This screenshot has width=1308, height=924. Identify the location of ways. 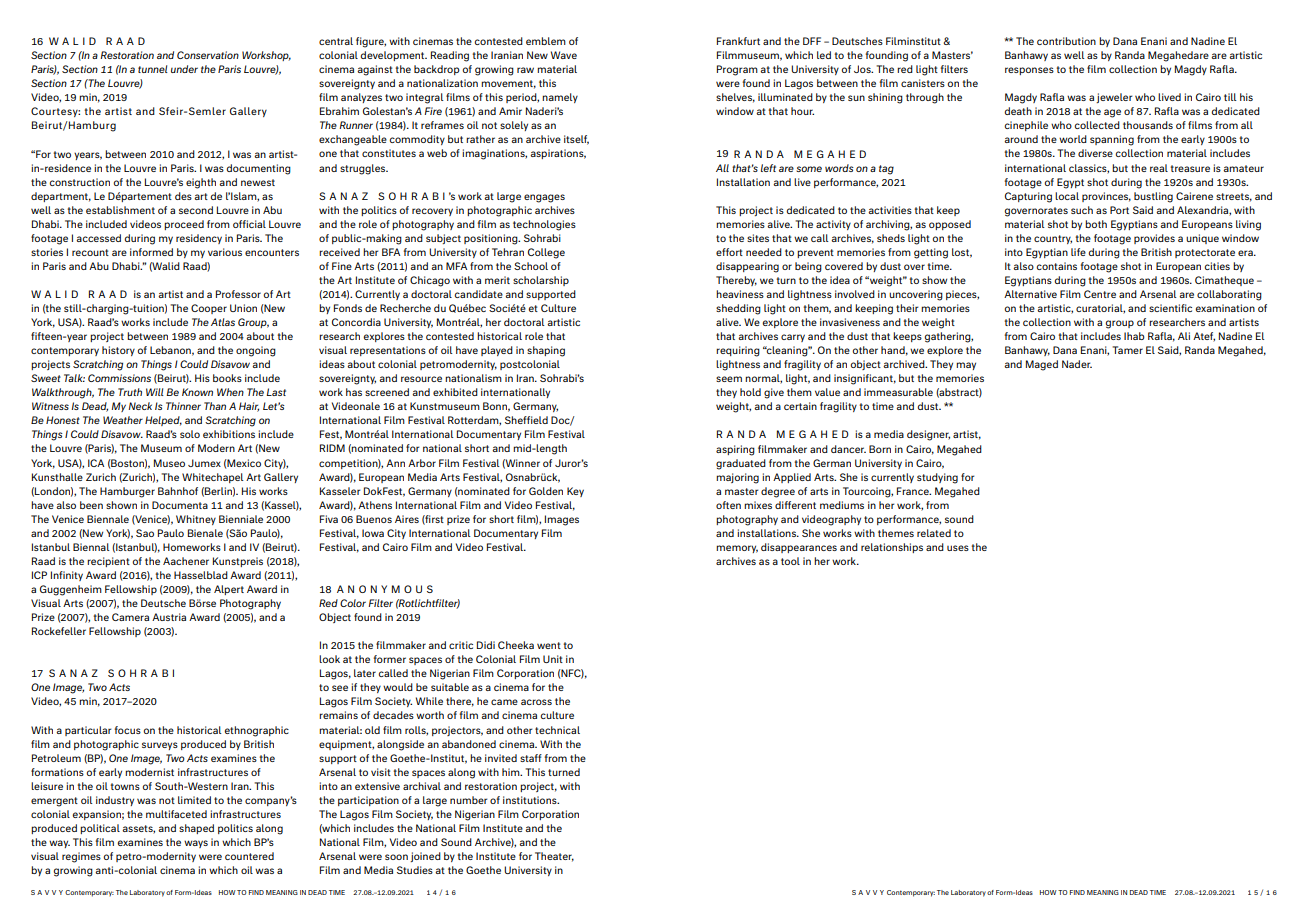
(196, 844).
